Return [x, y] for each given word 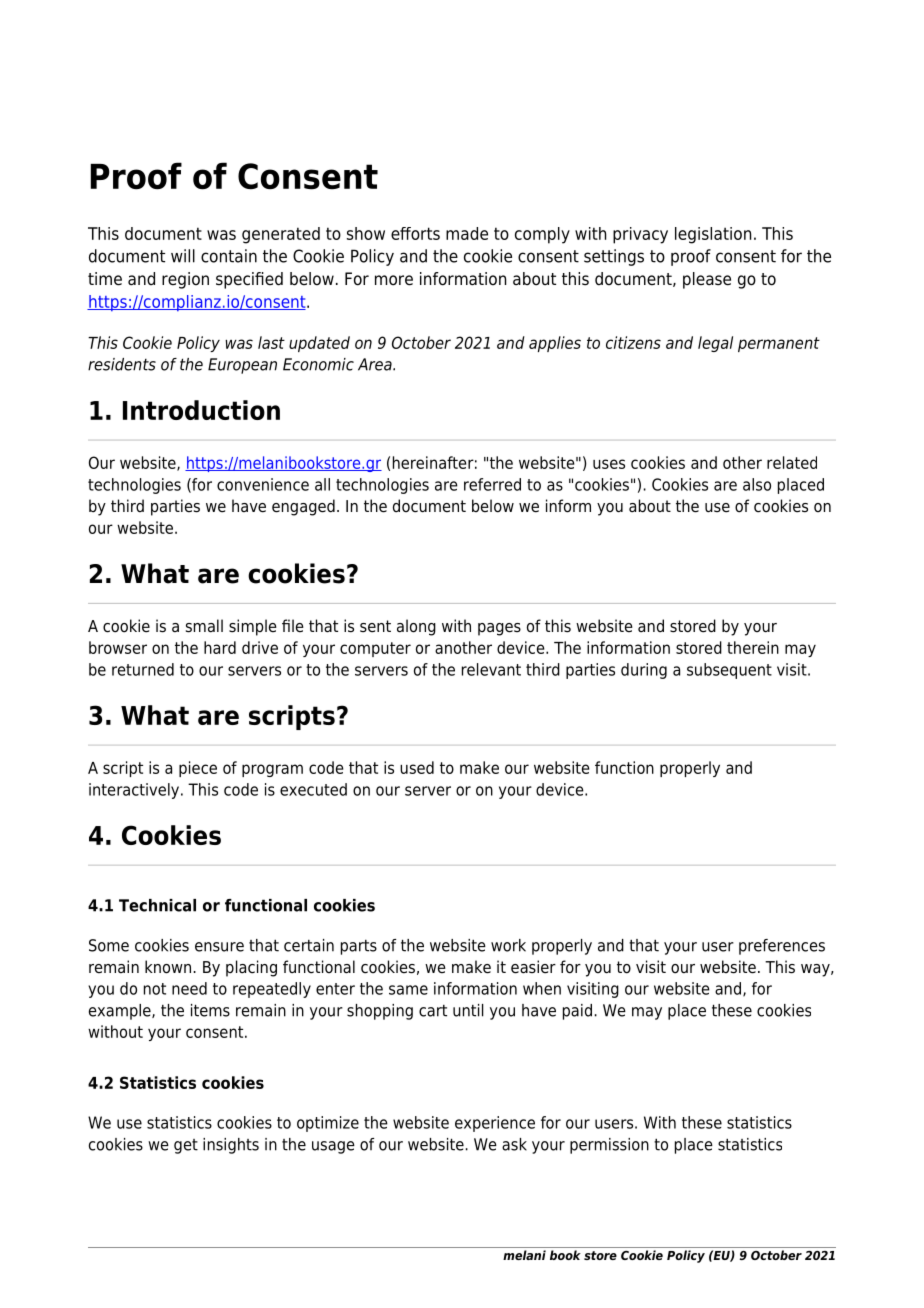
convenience [263, 484]
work [508, 945]
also [757, 484]
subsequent [729, 671]
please [707, 280]
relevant [491, 669]
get [186, 1146]
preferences [782, 947]
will [183, 256]
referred [492, 484]
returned [143, 669]
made [467, 233]
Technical [157, 905]
